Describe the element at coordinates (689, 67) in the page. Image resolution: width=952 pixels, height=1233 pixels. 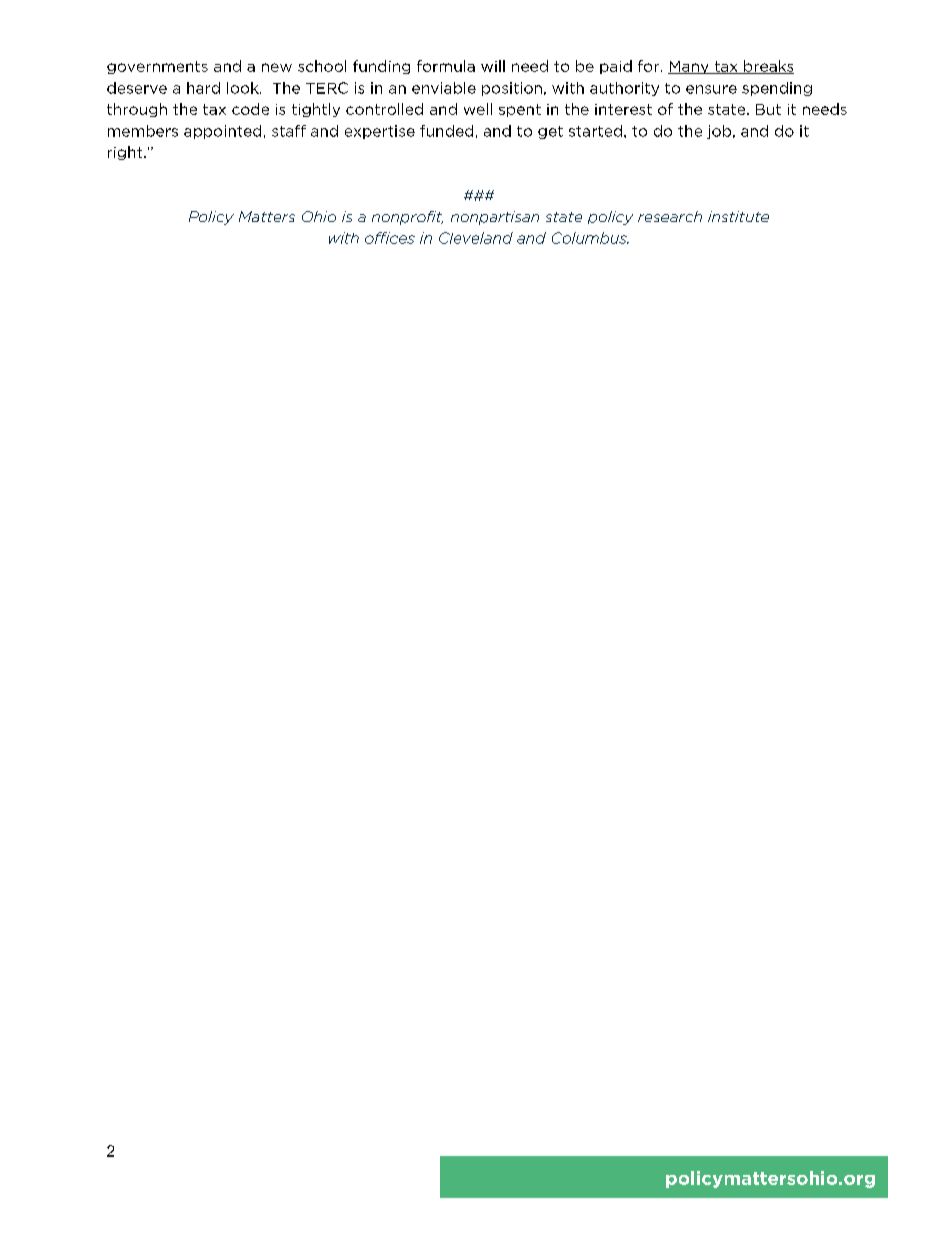
I see `Many` at that location.
